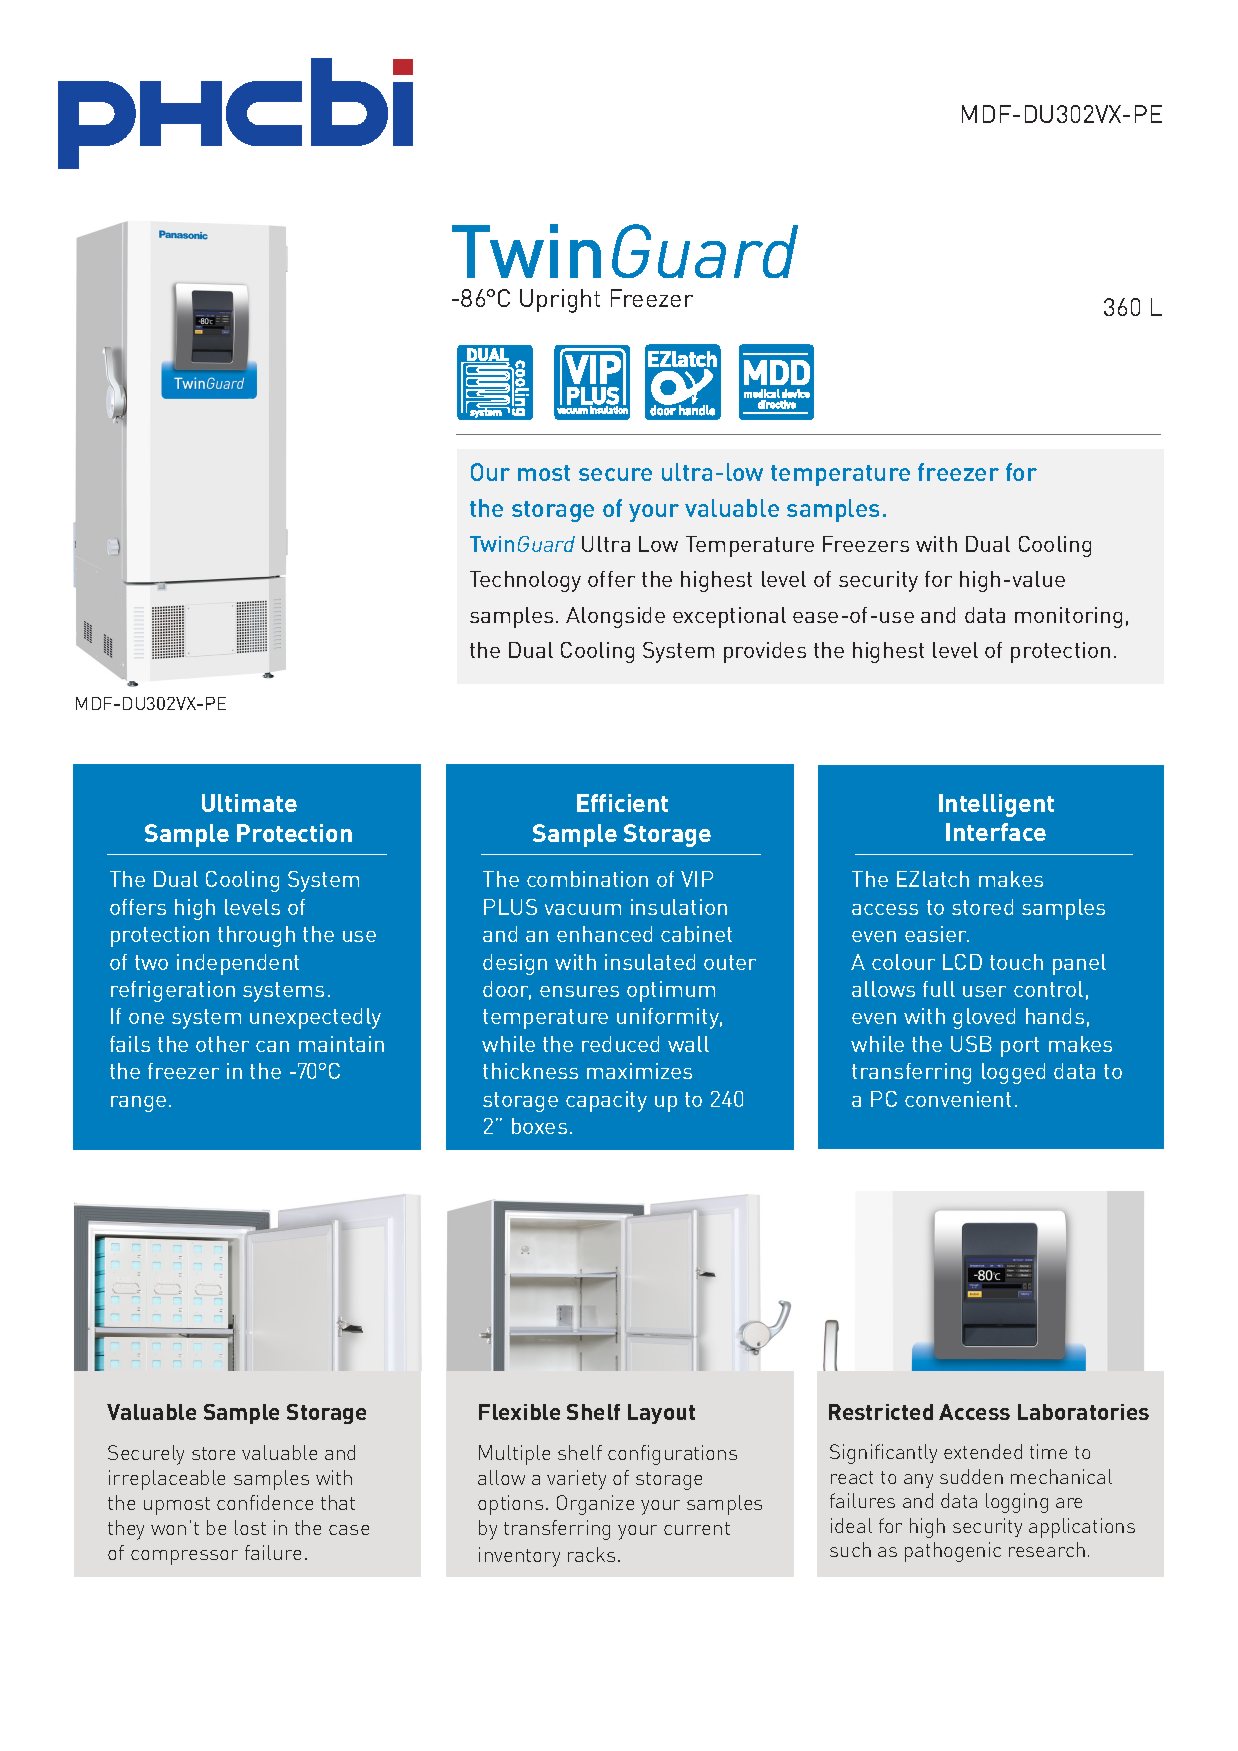 Image resolution: width=1238 pixels, height=1751 pixels. What do you see at coordinates (560, 301) in the page?
I see `Upright` at bounding box center [560, 301].
